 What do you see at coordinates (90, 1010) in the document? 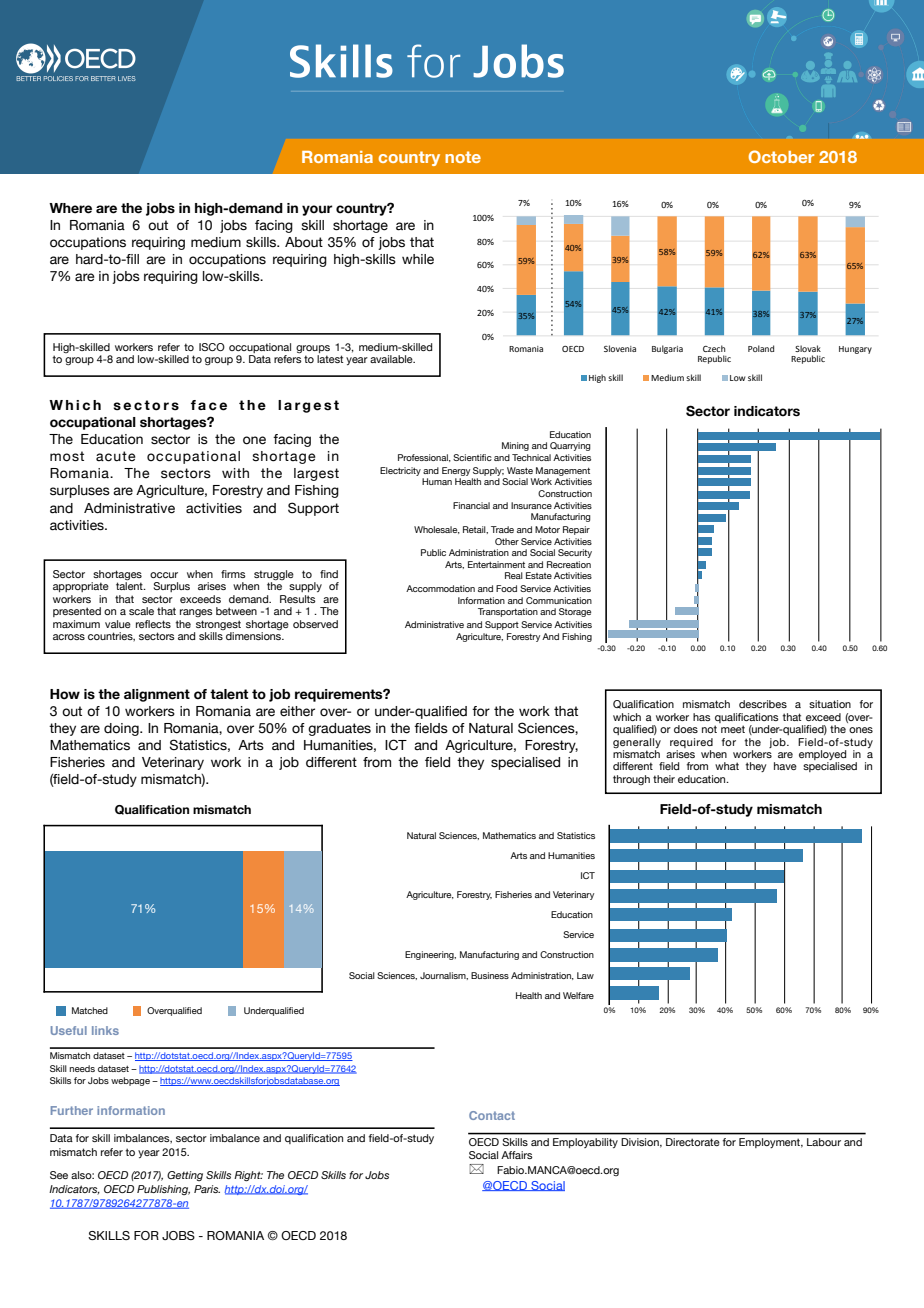
I see `Matched` at bounding box center [90, 1010].
